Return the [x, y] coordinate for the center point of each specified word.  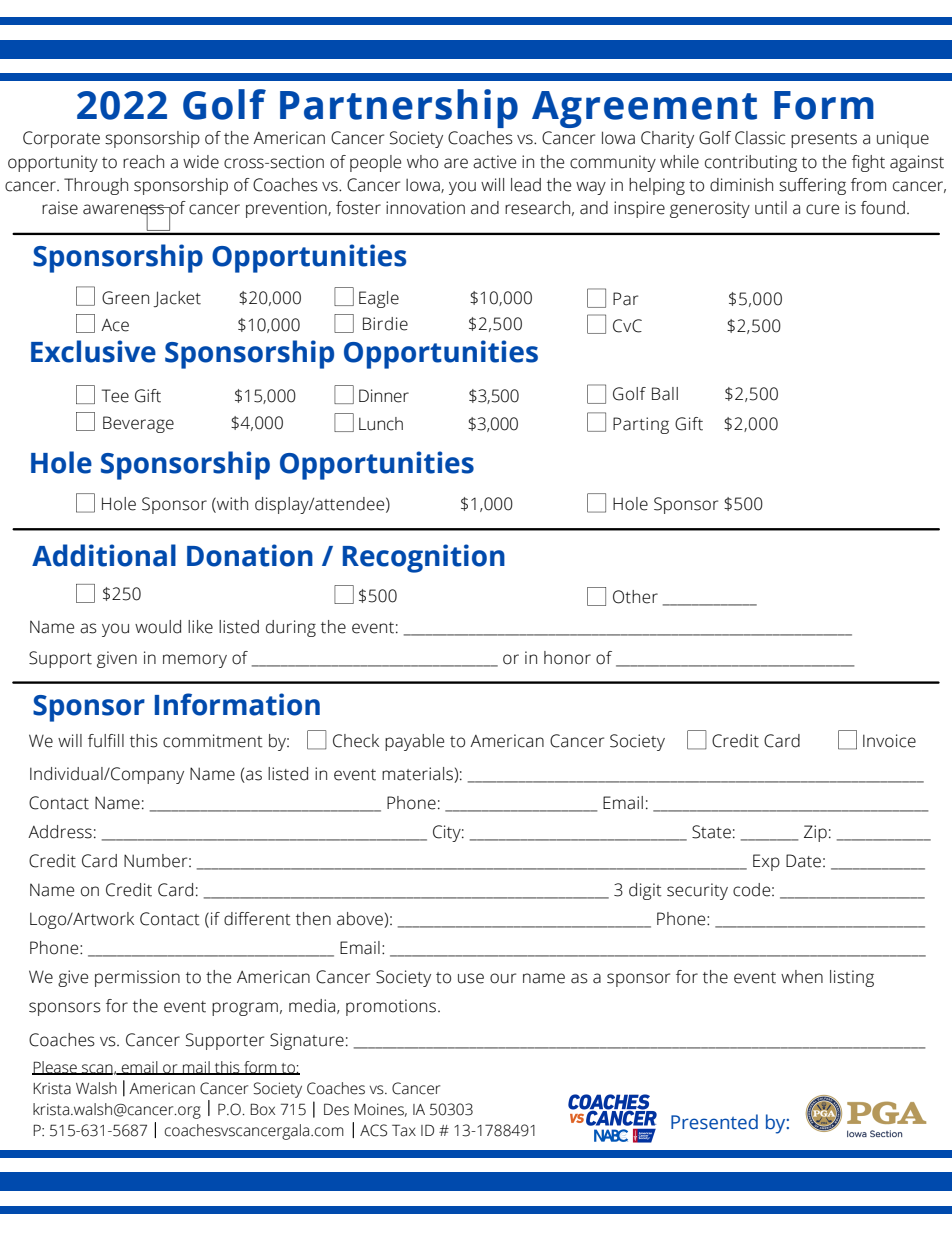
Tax [404, 1130]
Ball [665, 394]
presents [824, 140]
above [361, 920]
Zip [815, 833]
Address [60, 832]
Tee [115, 396]
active [494, 162]
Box [262, 1109]
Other [635, 597]
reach [143, 162]
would [158, 627]
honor [567, 658]
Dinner [384, 396]
